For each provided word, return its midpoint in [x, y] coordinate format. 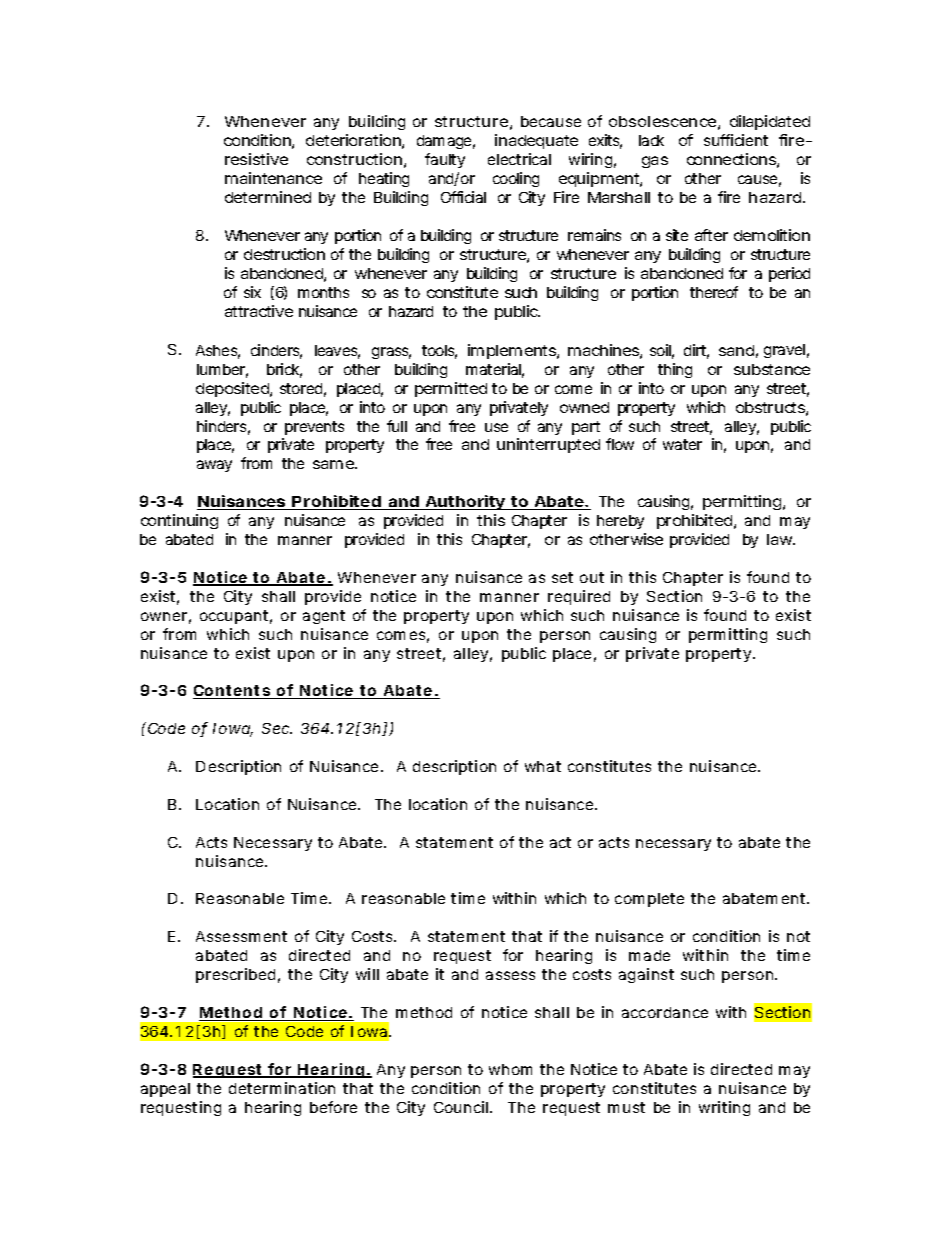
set [562, 577]
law [781, 539]
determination [282, 1088]
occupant [236, 617]
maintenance [273, 178]
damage [446, 142]
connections [733, 160]
